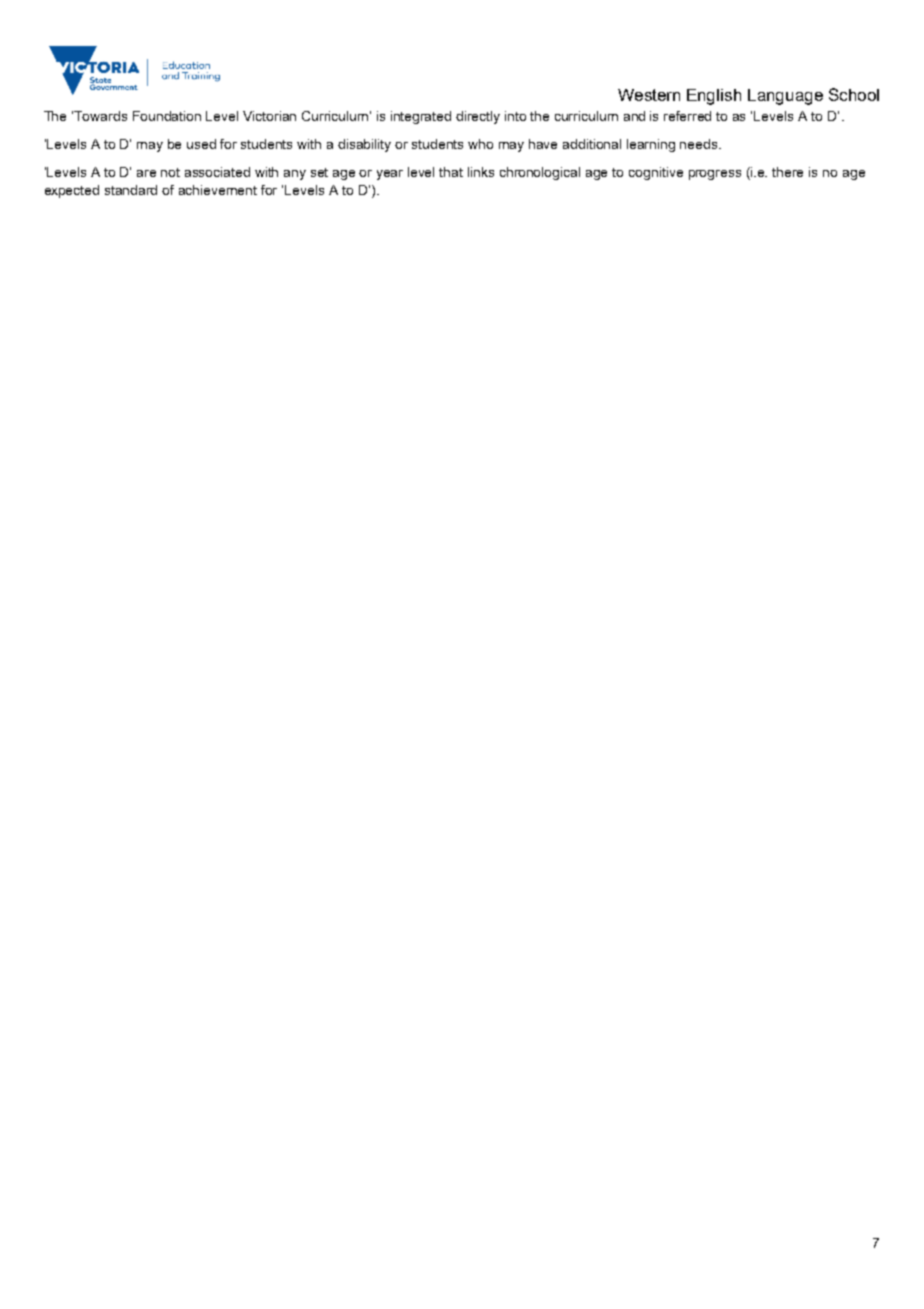 The width and height of the screenshot is (924, 1309). Describe the element at coordinates (649, 95) in the screenshot. I see `Western` at that location.
